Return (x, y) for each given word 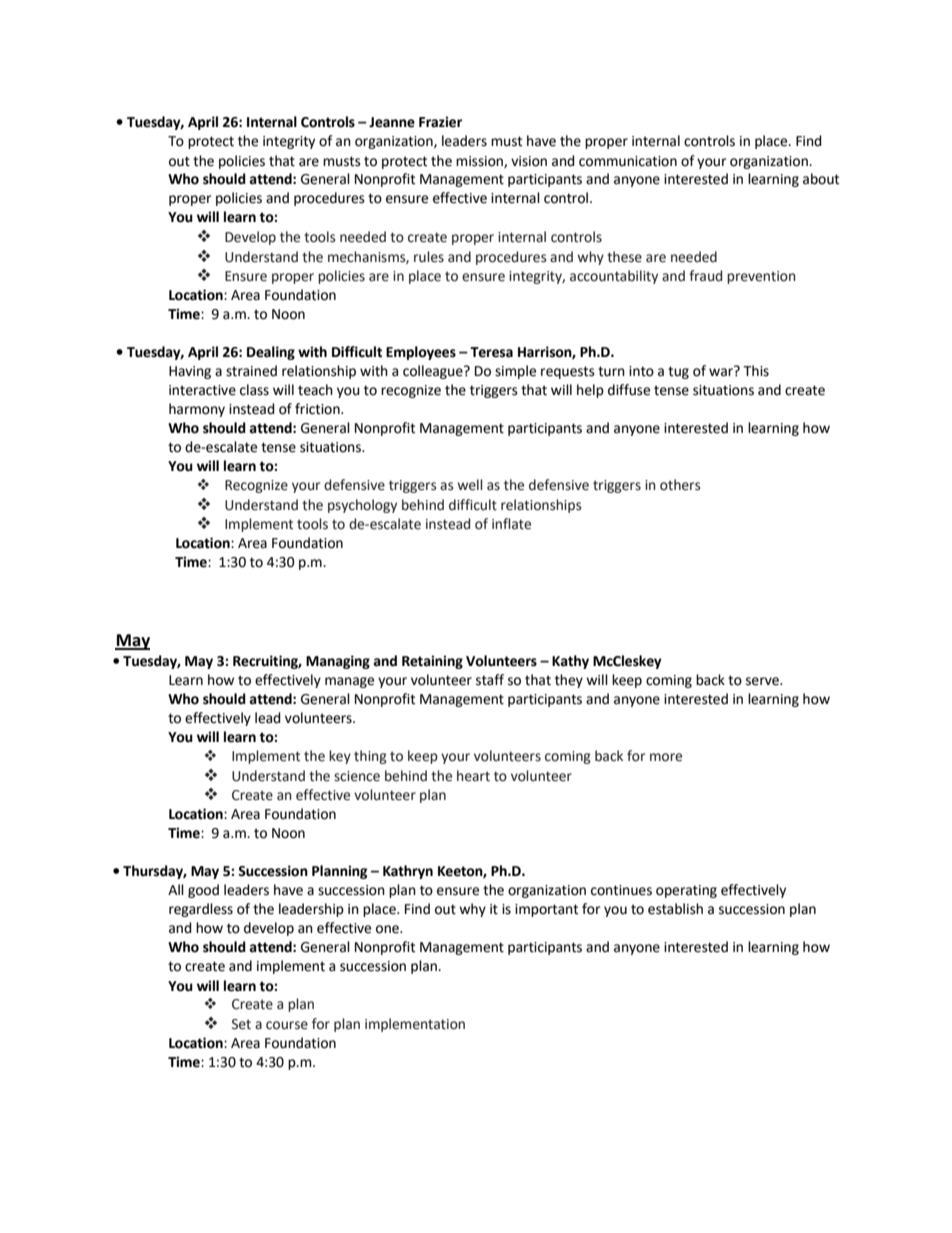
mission (480, 162)
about (821, 179)
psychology (362, 506)
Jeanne (392, 122)
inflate (511, 524)
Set (241, 1024)
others (680, 485)
